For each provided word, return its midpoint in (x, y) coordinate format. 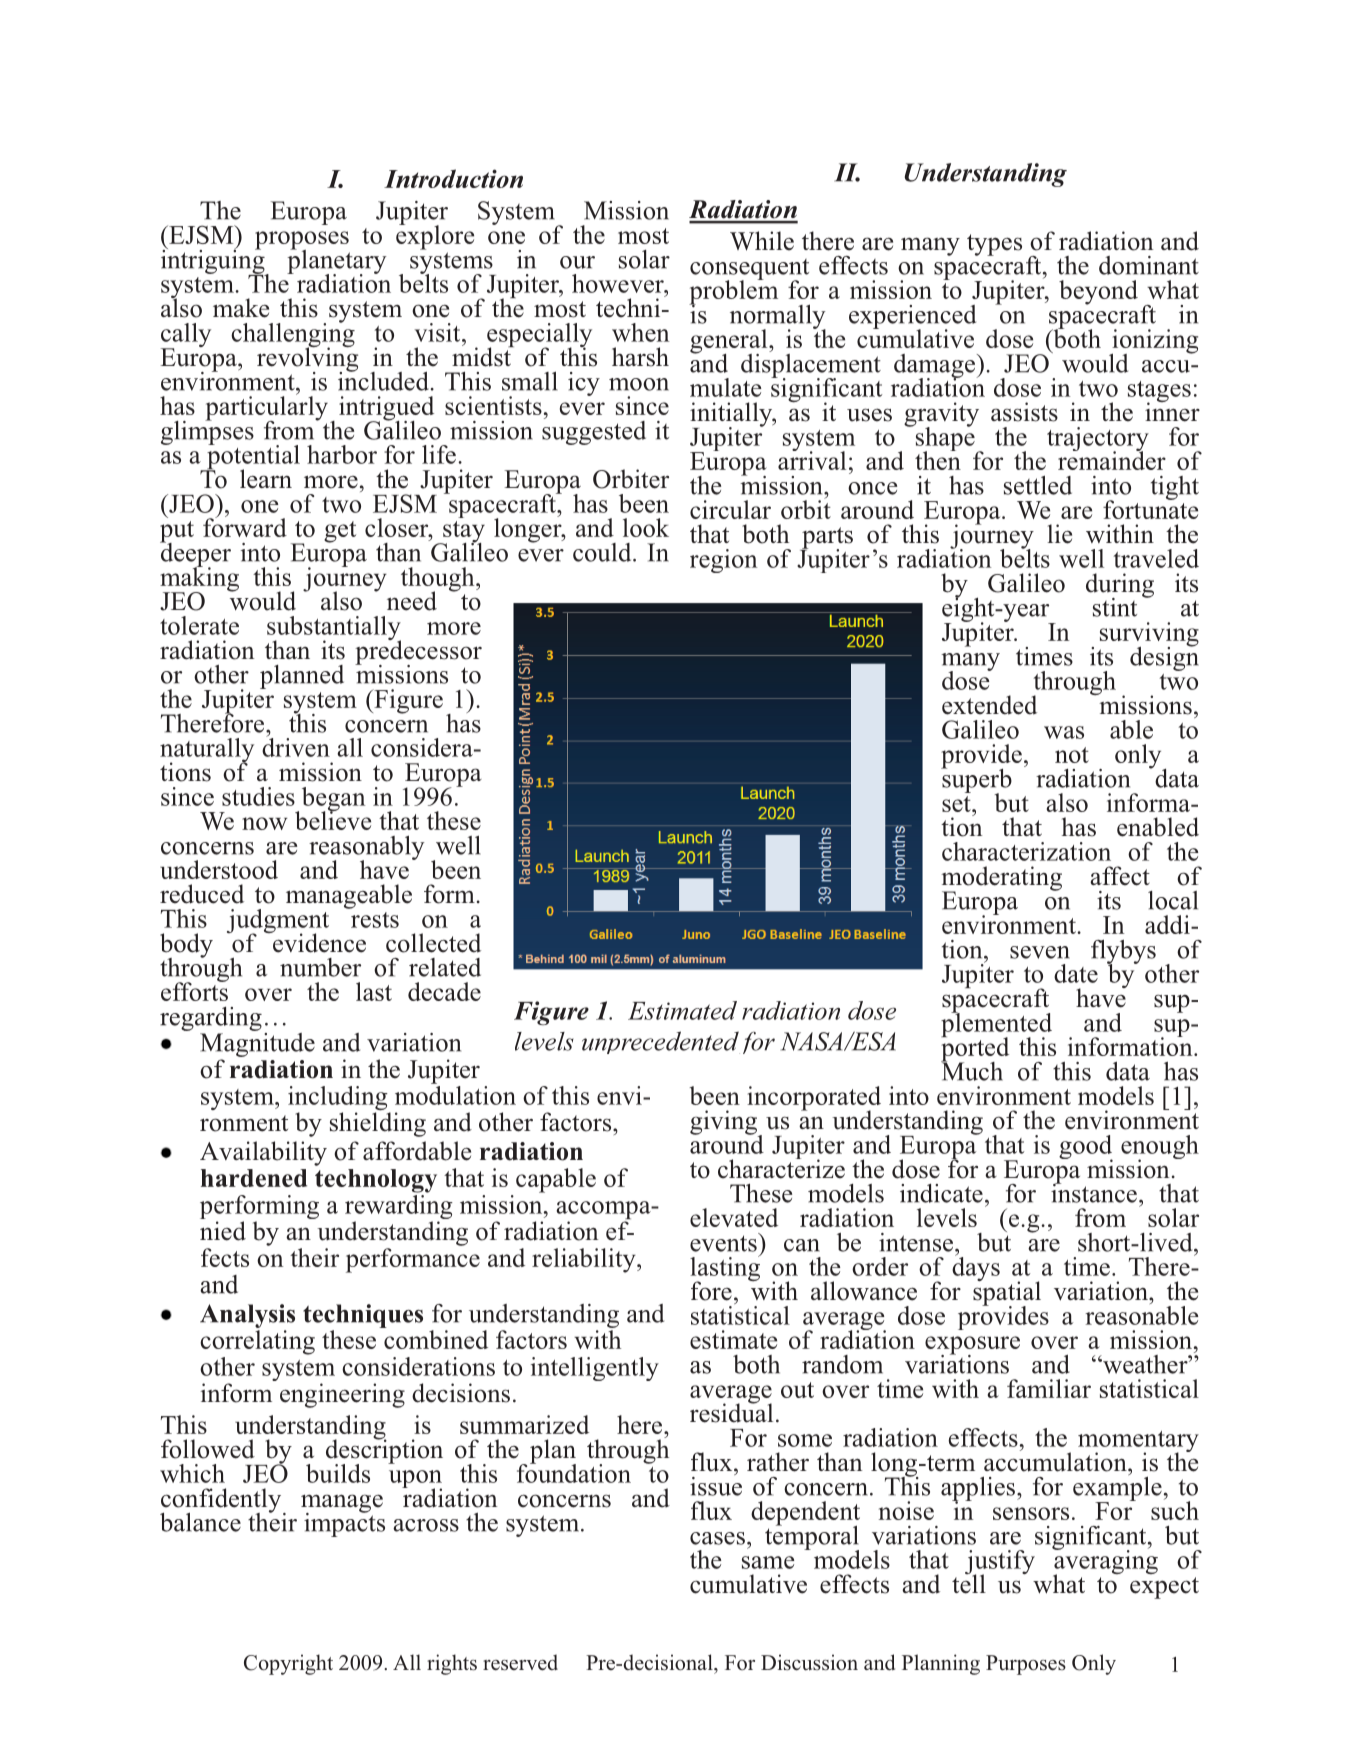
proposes (302, 241)
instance (1094, 1192)
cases (717, 1538)
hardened (254, 1178)
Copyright (288, 1664)
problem (733, 292)
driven (296, 746)
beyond (1098, 292)
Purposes (1026, 1665)
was (1064, 732)
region (723, 561)
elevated (734, 1217)
